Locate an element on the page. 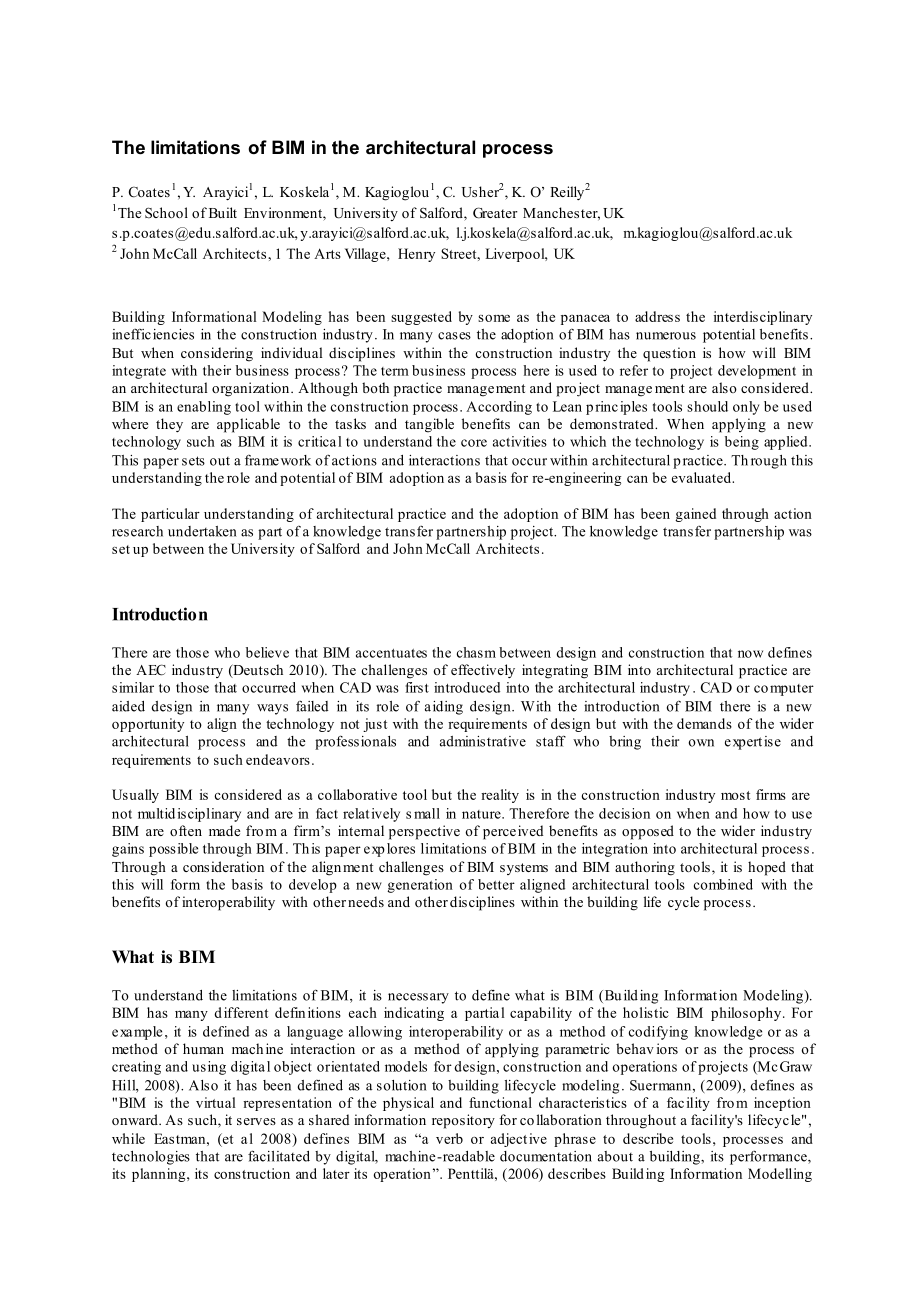  core is located at coordinates (474, 443).
